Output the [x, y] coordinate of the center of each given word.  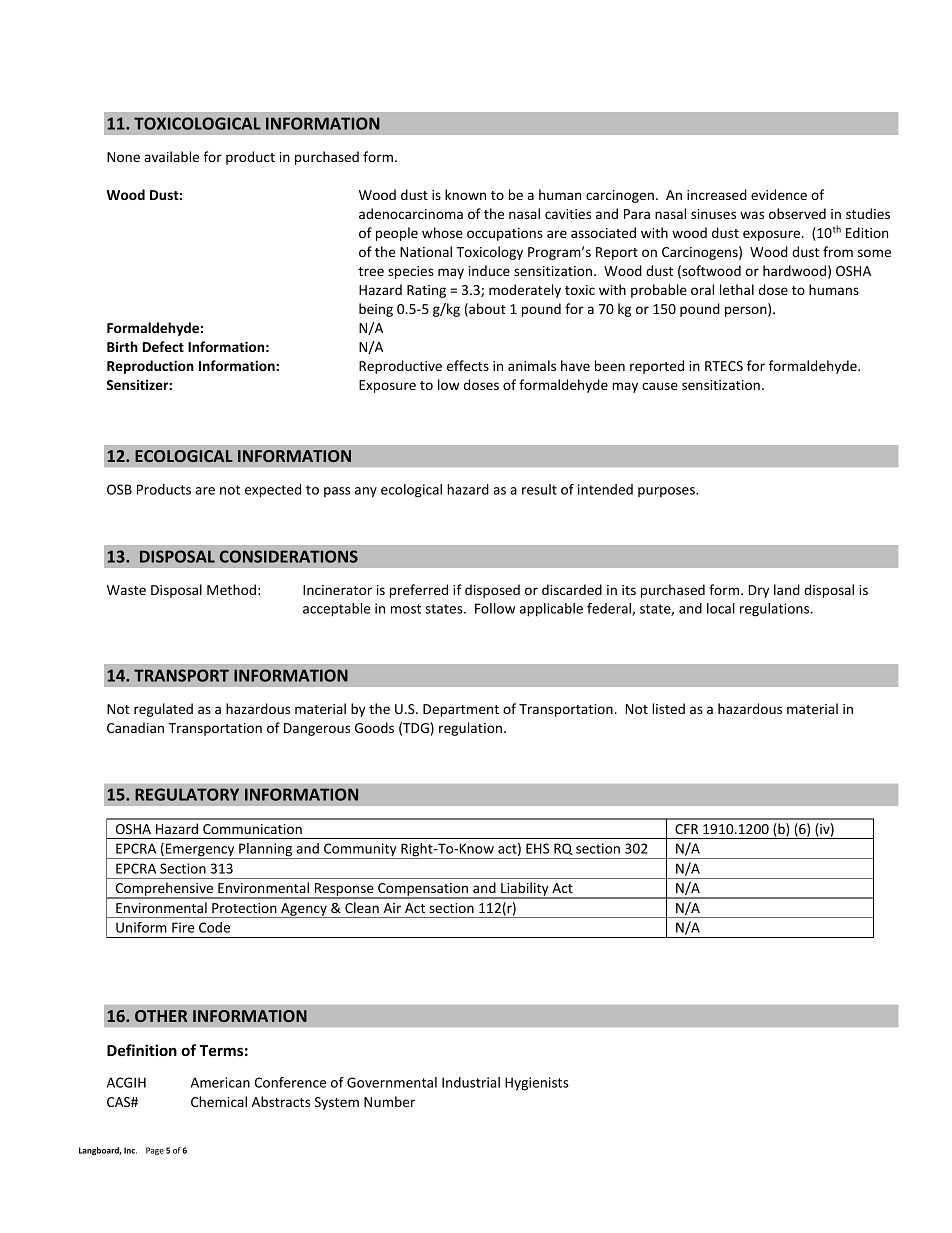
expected [273, 491]
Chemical [219, 1101]
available [171, 156]
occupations [505, 234]
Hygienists [537, 1084]
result [539, 489]
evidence [779, 194]
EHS [537, 848]
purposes [667, 492]
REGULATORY [187, 794]
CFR [686, 829]
